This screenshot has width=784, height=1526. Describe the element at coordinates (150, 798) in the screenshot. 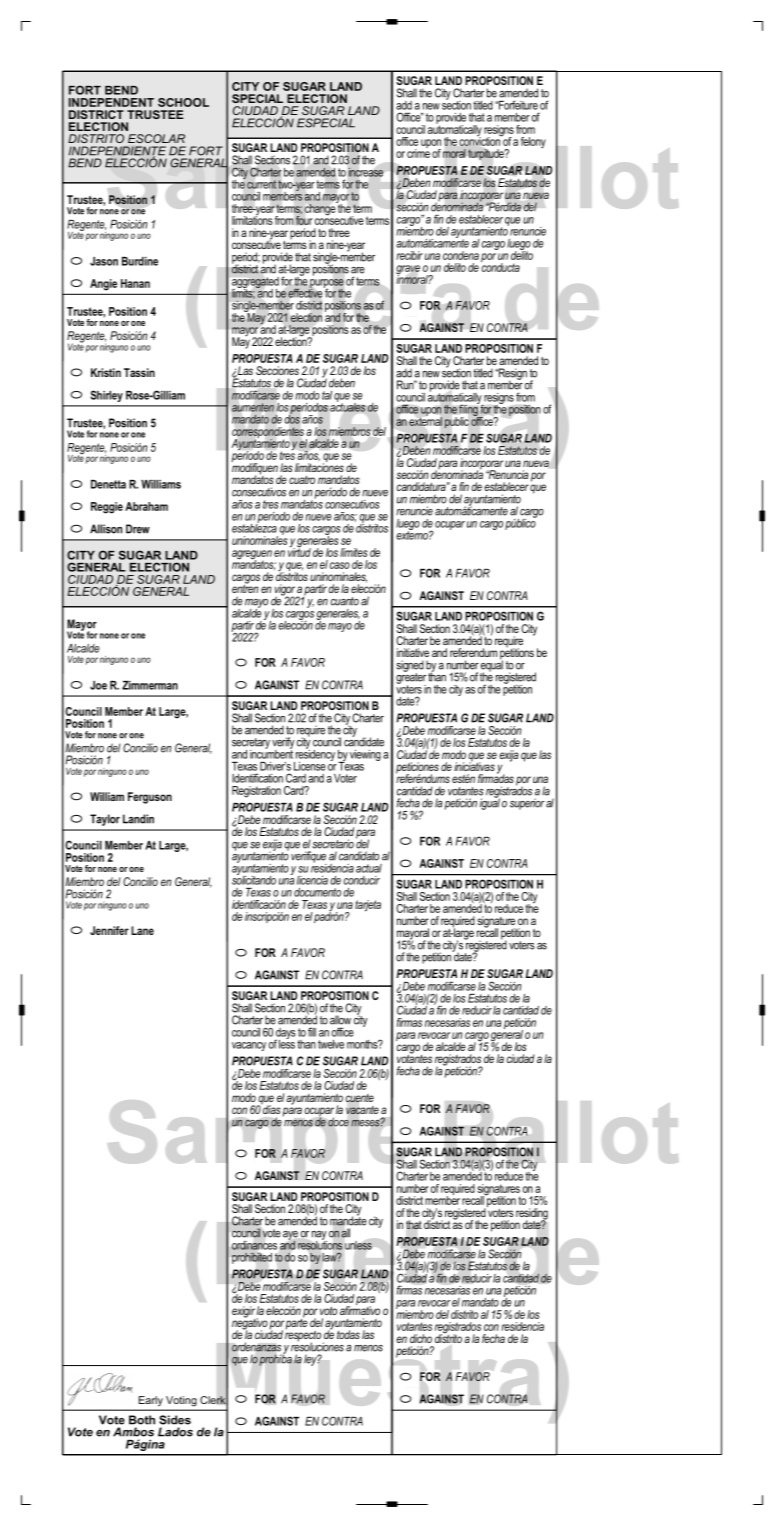

I see `Ferguson` at that location.
